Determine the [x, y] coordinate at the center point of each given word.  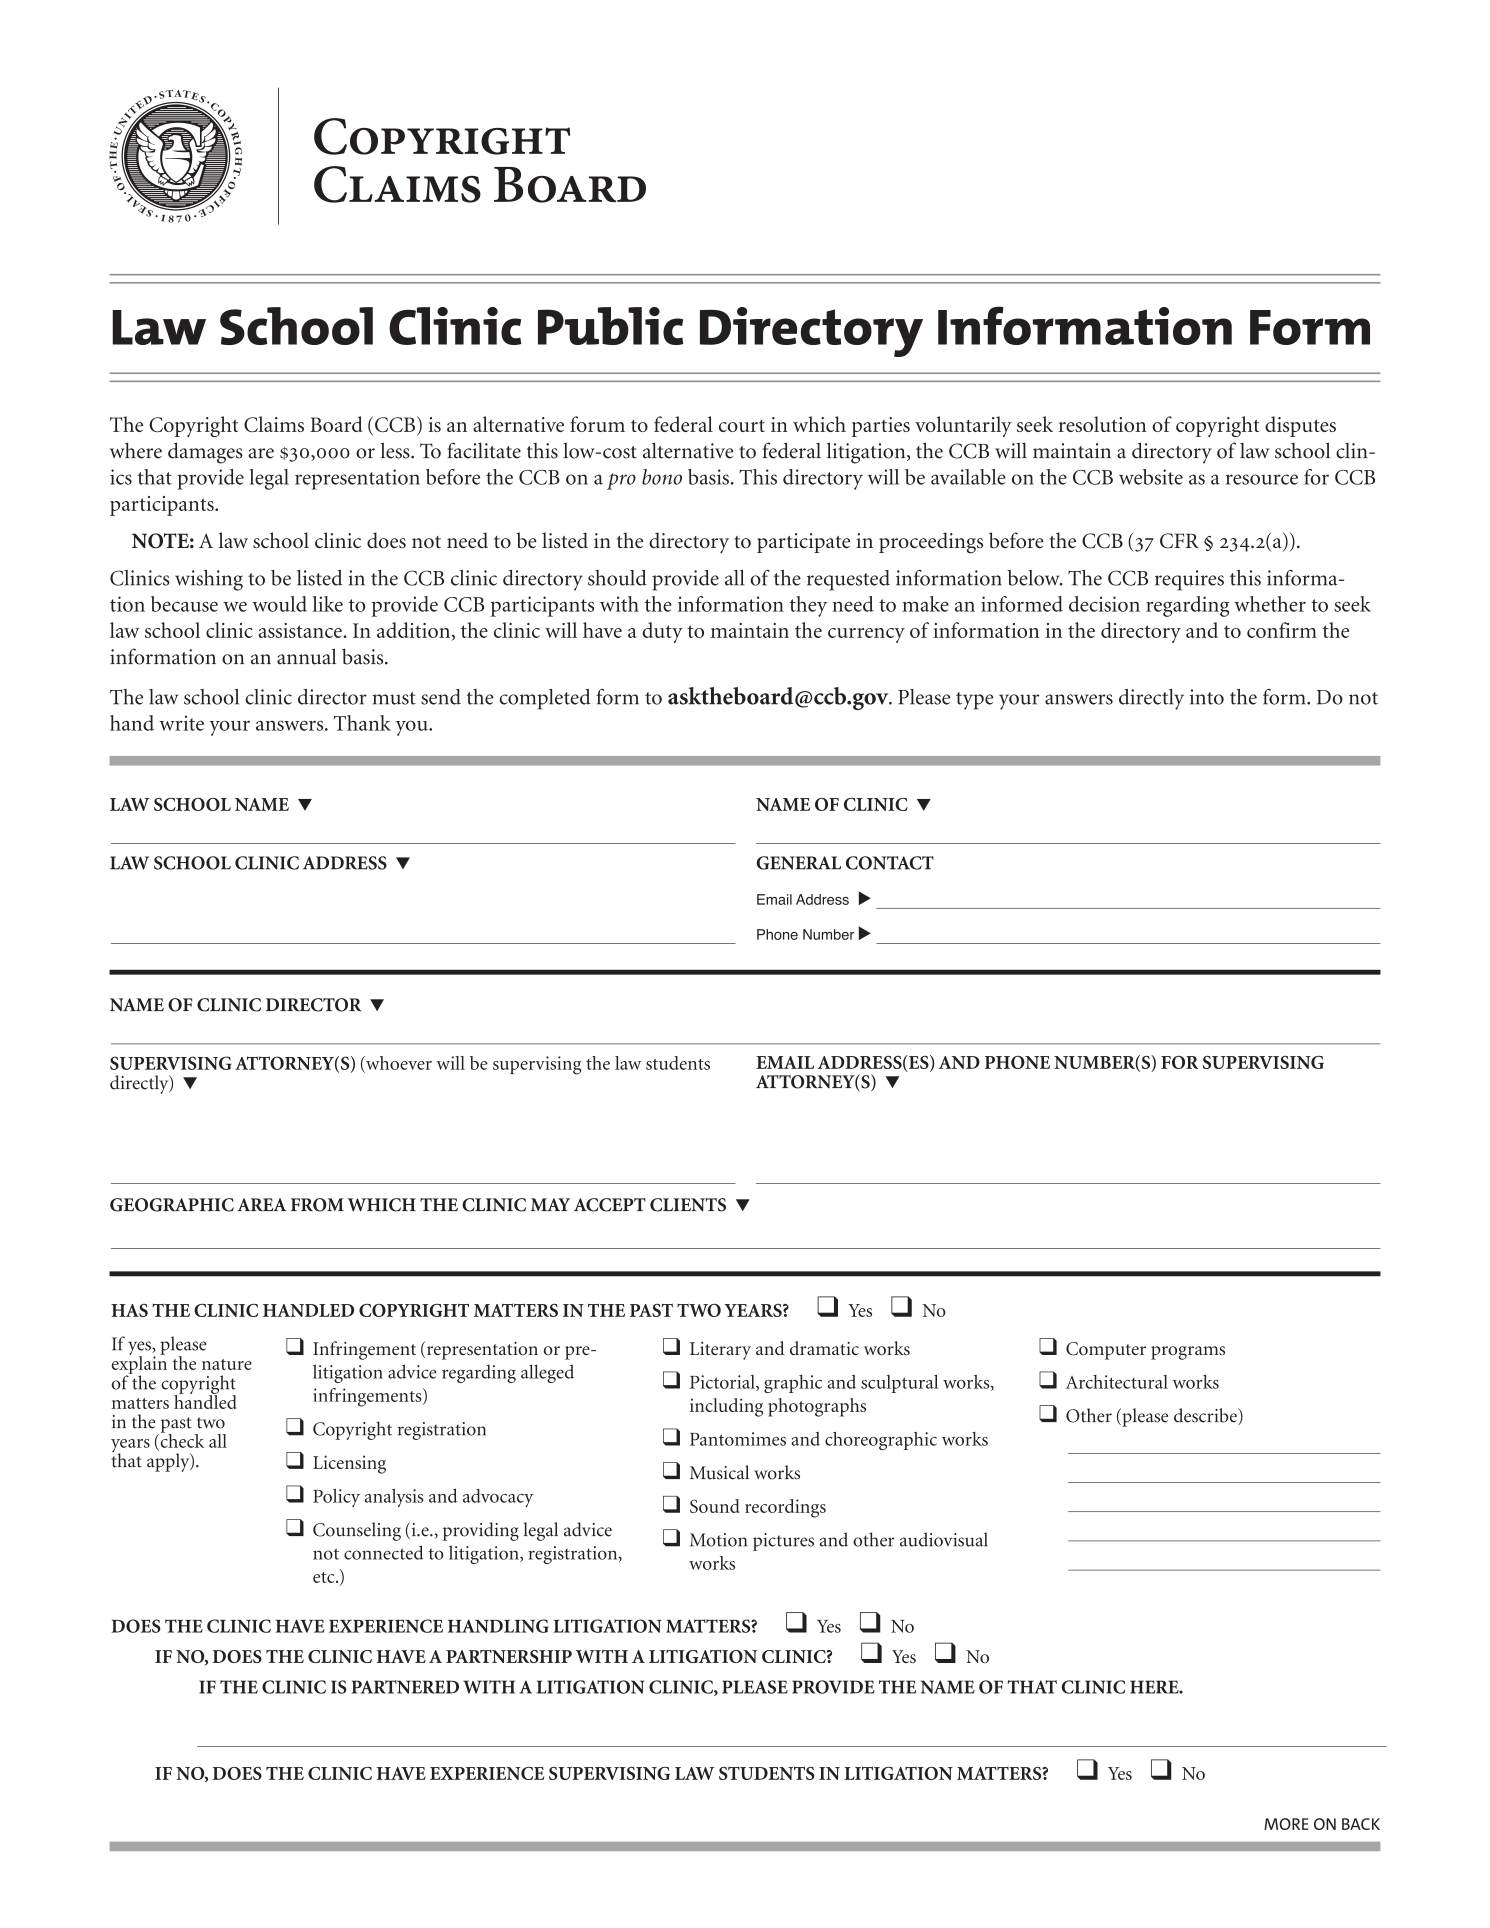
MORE [1286, 1824]
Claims [274, 424]
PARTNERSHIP [509, 1656]
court [742, 426]
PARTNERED [405, 1687]
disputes [1300, 426]
